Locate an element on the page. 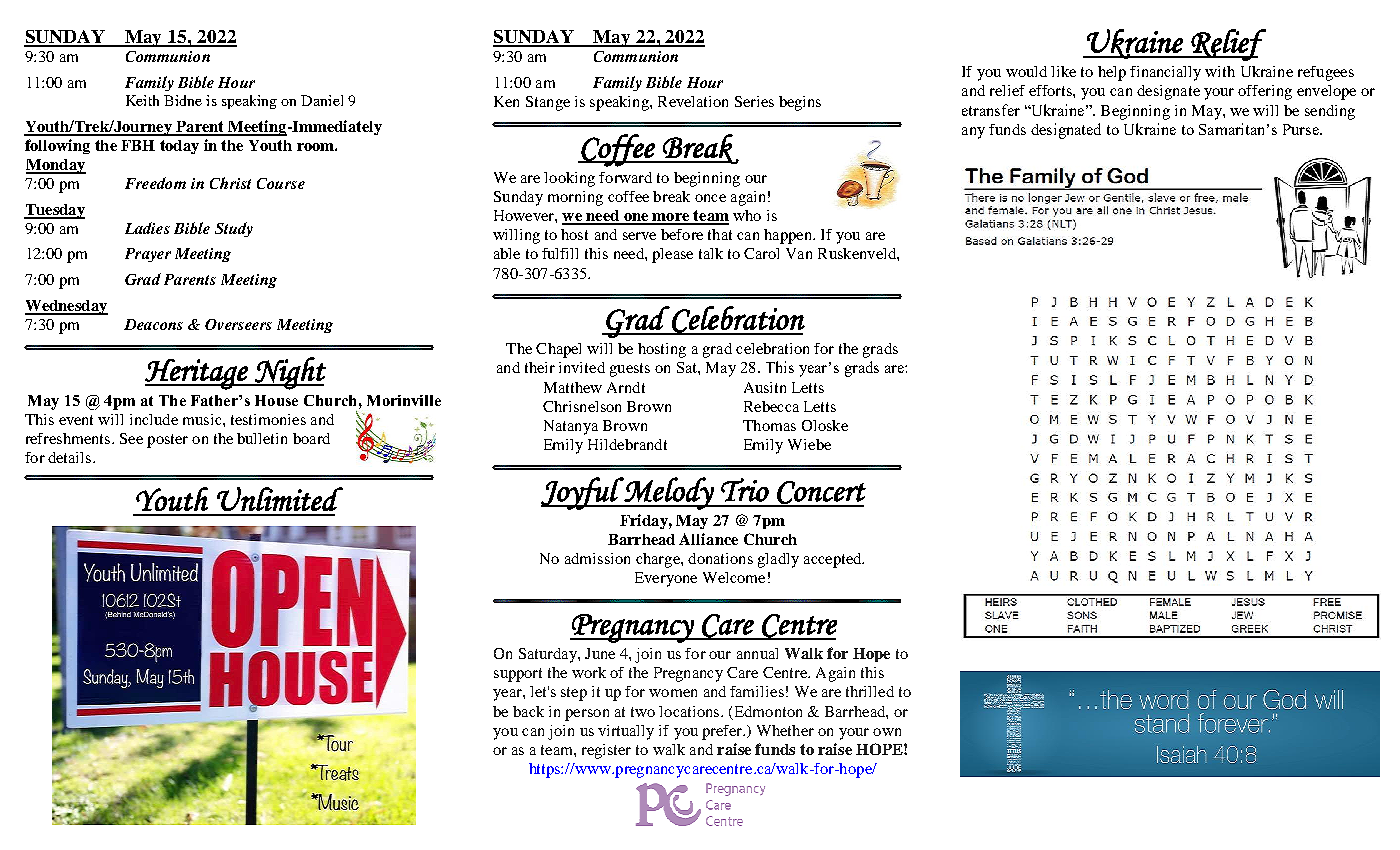 Image resolution: width=1400 pixels, height=850 pixels. Overseers is located at coordinates (238, 324).
